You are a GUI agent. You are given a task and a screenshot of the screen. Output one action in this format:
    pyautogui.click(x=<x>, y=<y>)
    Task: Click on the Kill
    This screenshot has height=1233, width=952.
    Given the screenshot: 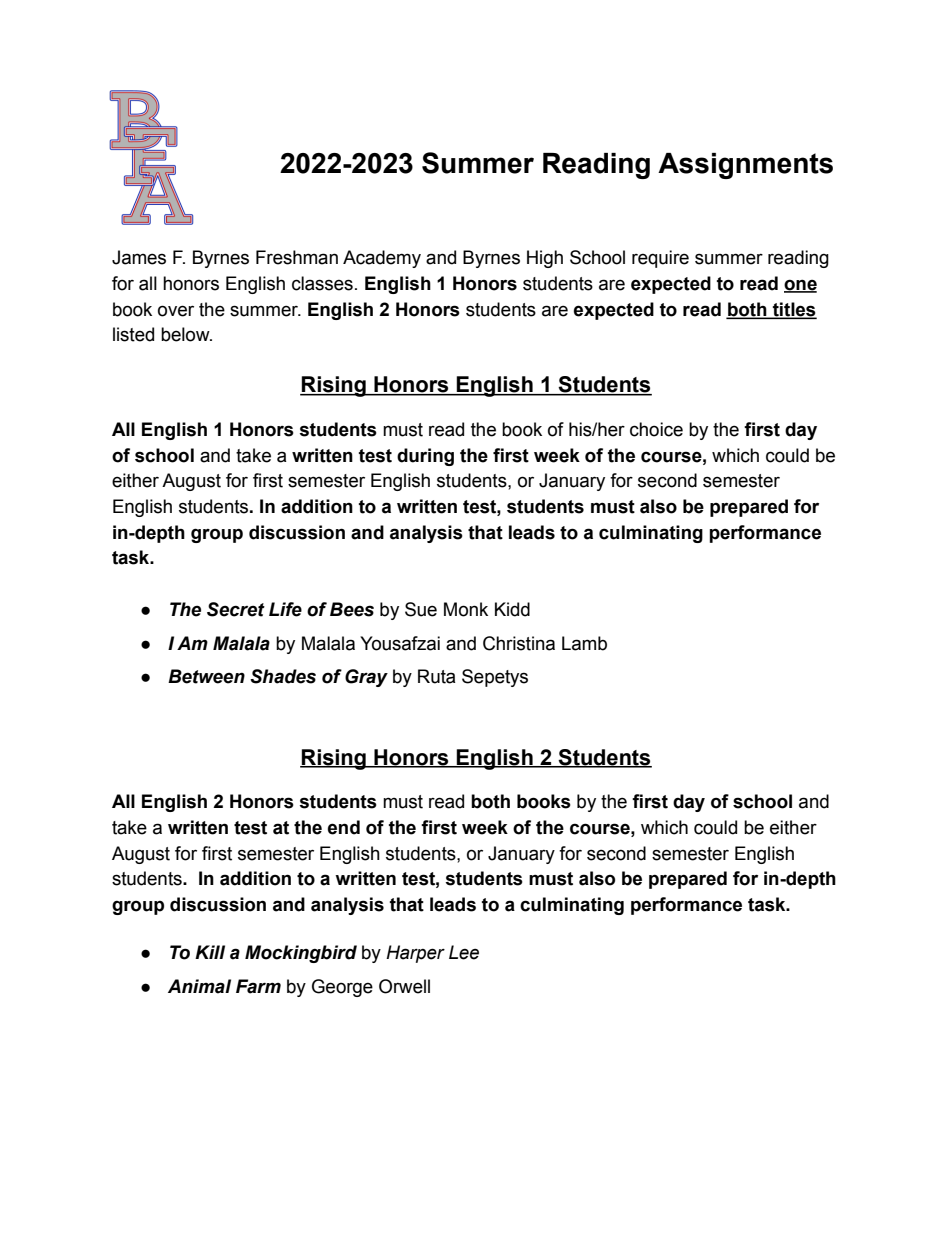 What is the action you would take?
    pyautogui.click(x=210, y=952)
